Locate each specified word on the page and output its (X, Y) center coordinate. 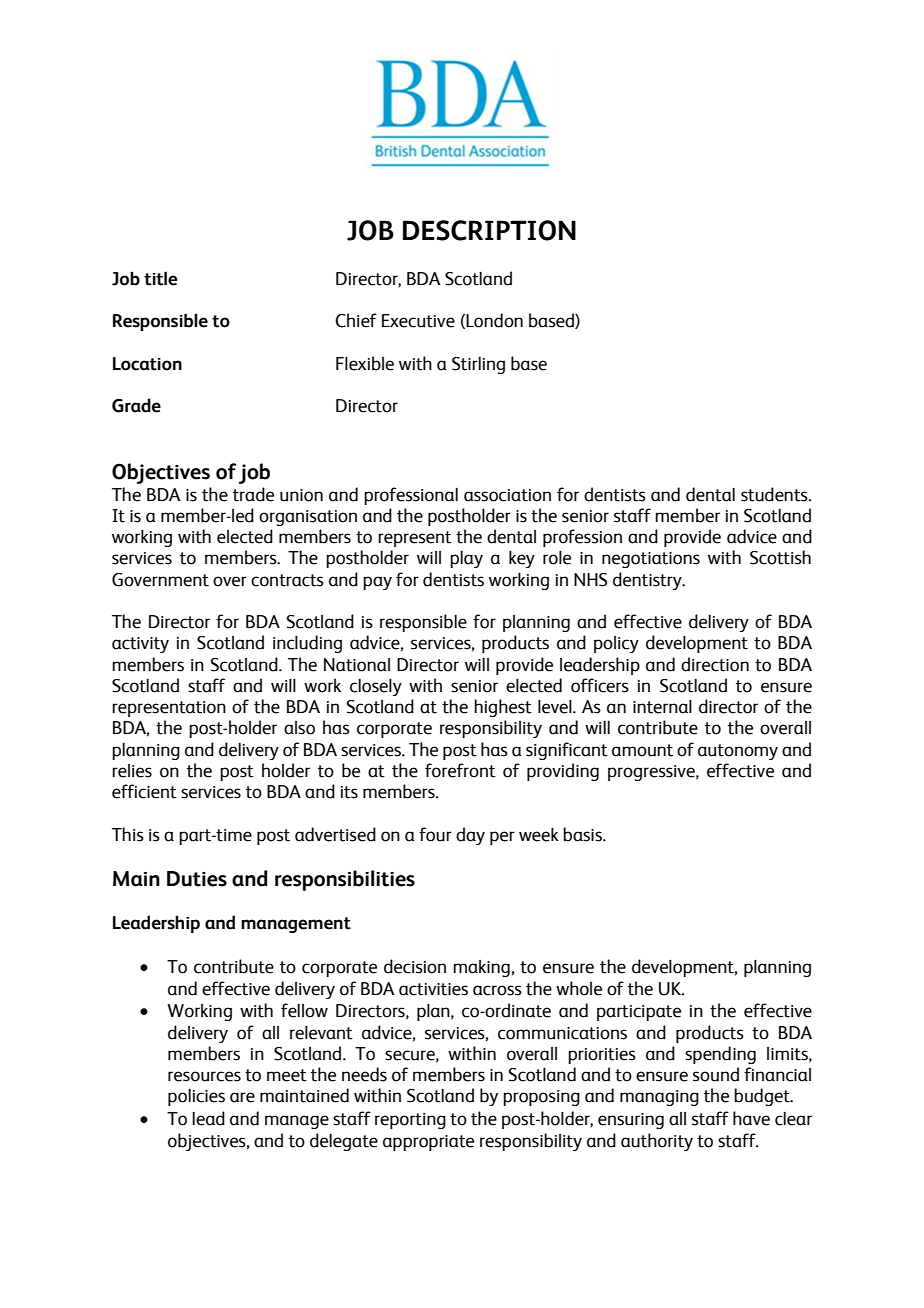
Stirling (478, 365)
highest (503, 708)
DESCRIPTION (489, 230)
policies (196, 1097)
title (160, 278)
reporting (410, 1121)
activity (140, 645)
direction (715, 664)
